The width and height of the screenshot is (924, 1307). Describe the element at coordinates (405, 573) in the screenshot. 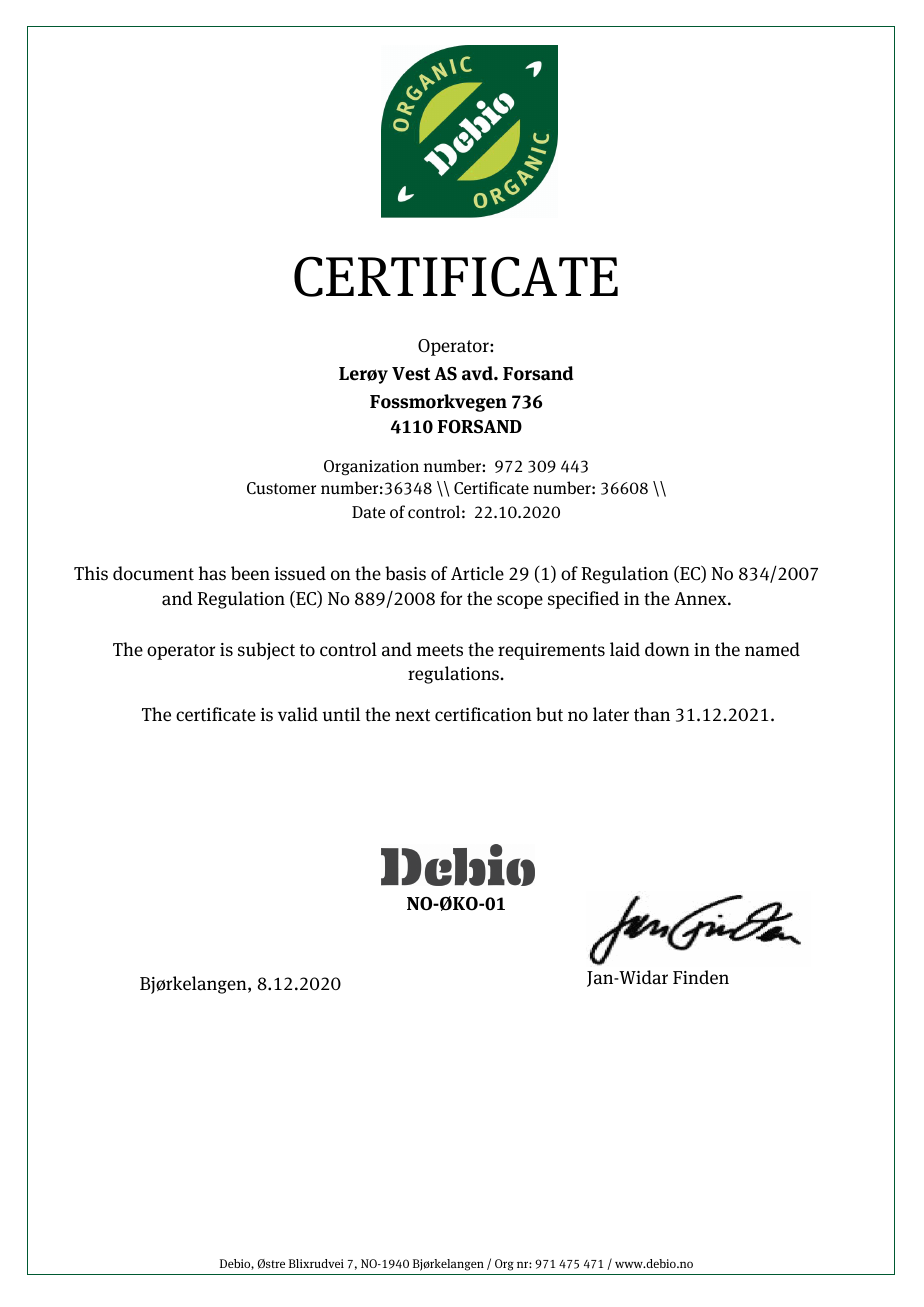

I see `basis` at that location.
